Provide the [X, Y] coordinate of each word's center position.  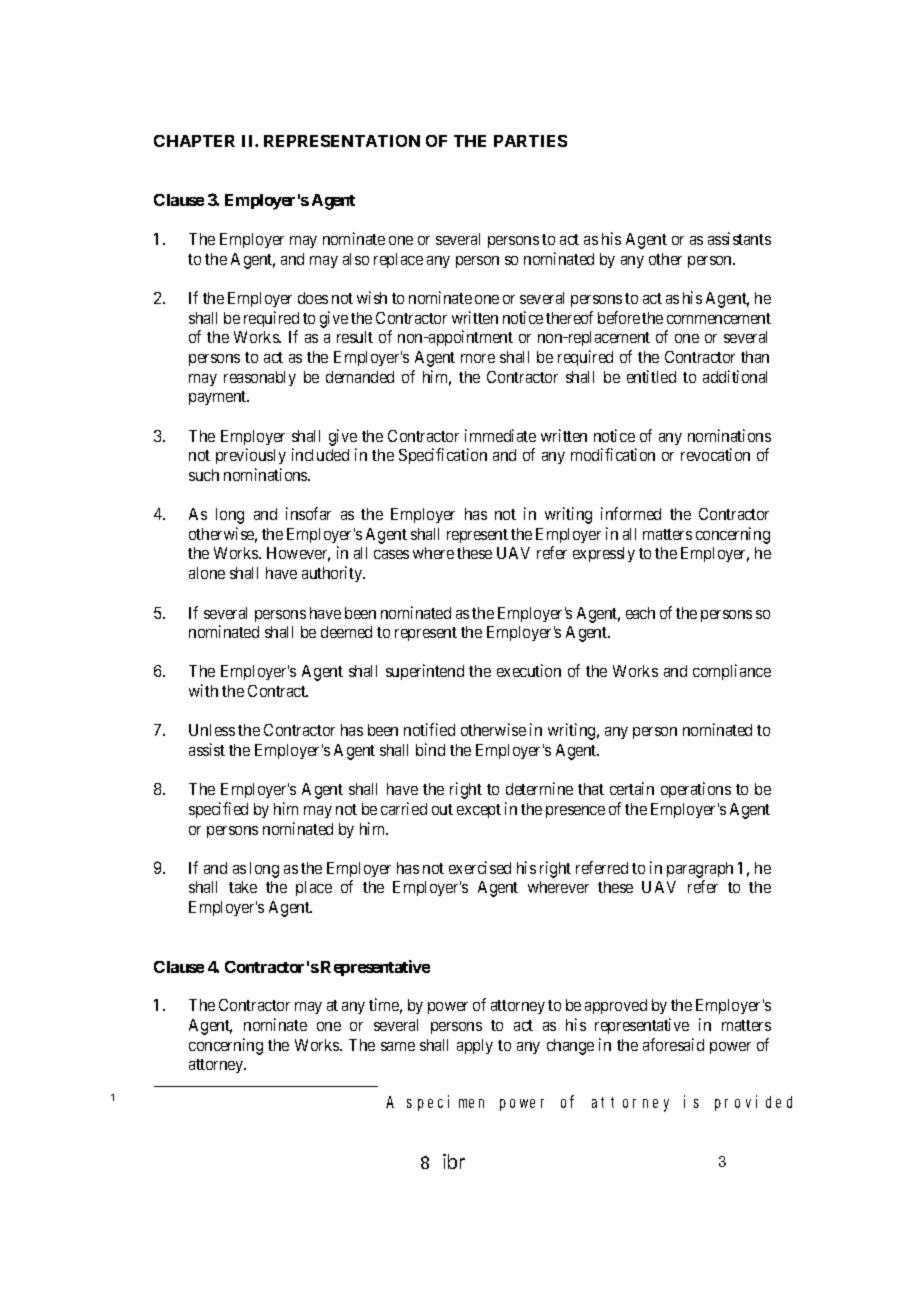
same [398, 1046]
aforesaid [673, 1044]
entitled [651, 376]
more [478, 358]
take [243, 887]
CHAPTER [194, 141]
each [640, 613]
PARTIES [530, 141]
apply [475, 1046]
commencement [719, 318]
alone [207, 573]
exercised [480, 867]
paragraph [700, 871]
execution [529, 670]
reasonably [260, 378]
